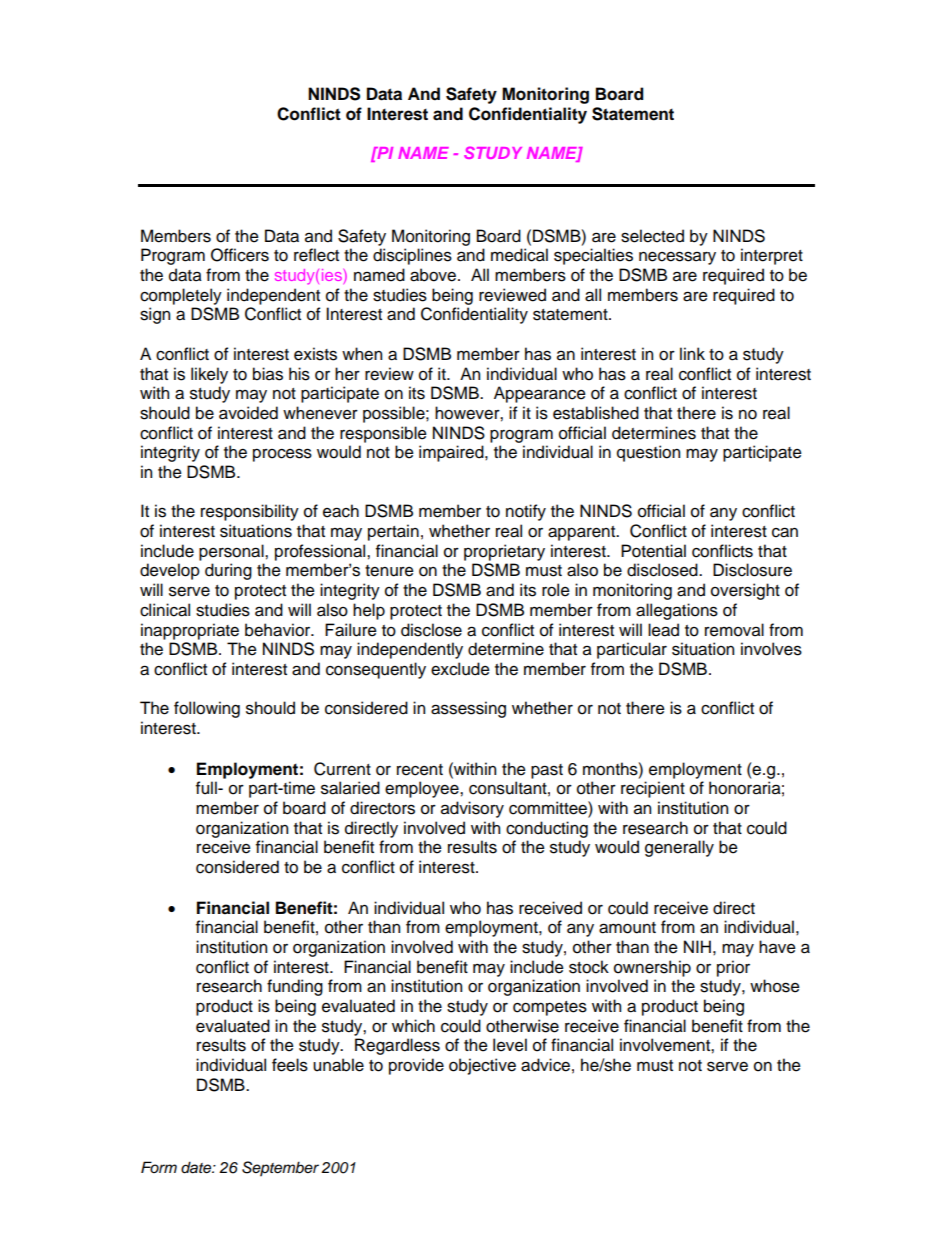 The image size is (952, 1233). I want to click on involves, so click(771, 649).
